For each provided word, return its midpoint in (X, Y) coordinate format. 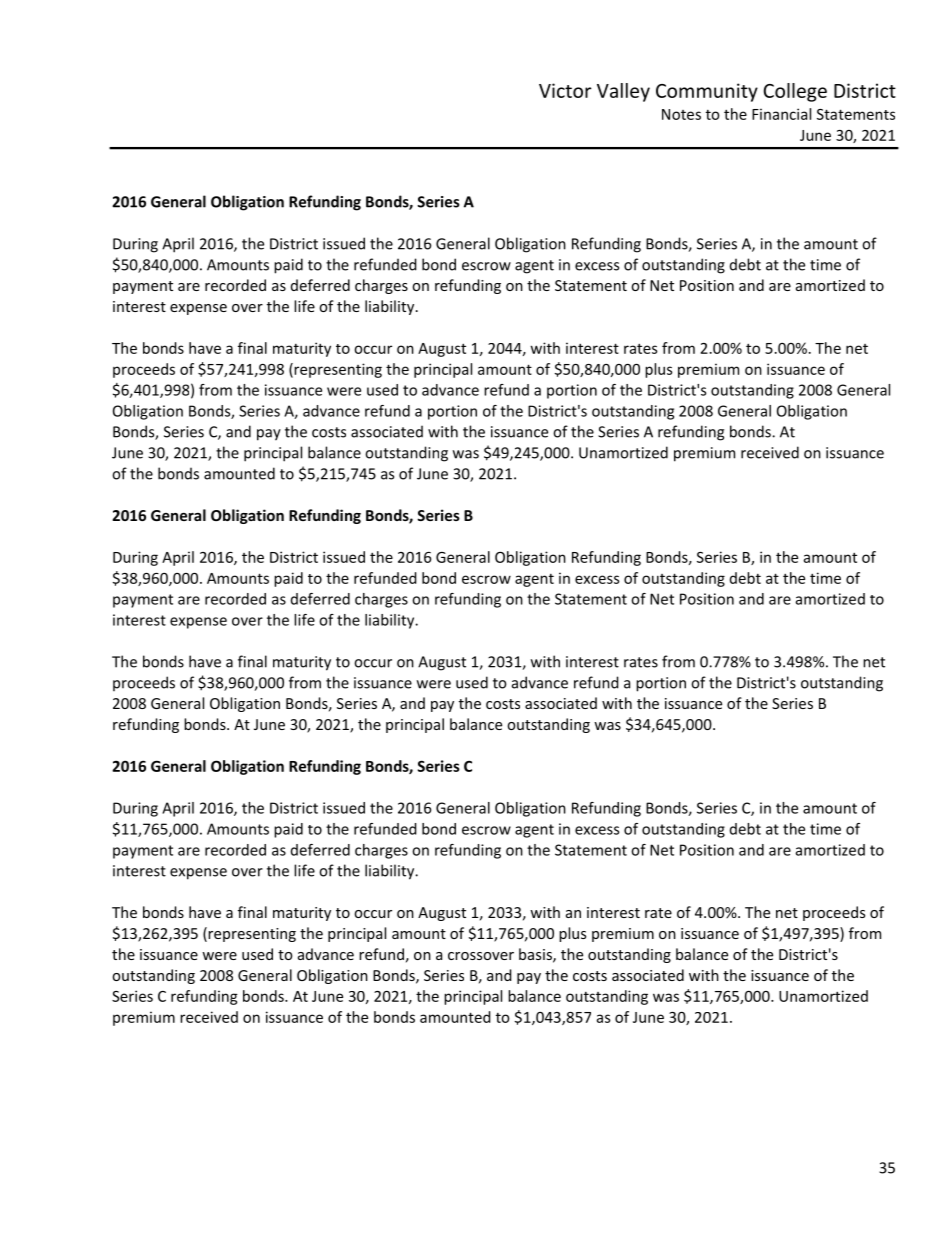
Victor (565, 90)
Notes (681, 114)
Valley (623, 92)
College (795, 92)
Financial (781, 114)
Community (707, 92)
